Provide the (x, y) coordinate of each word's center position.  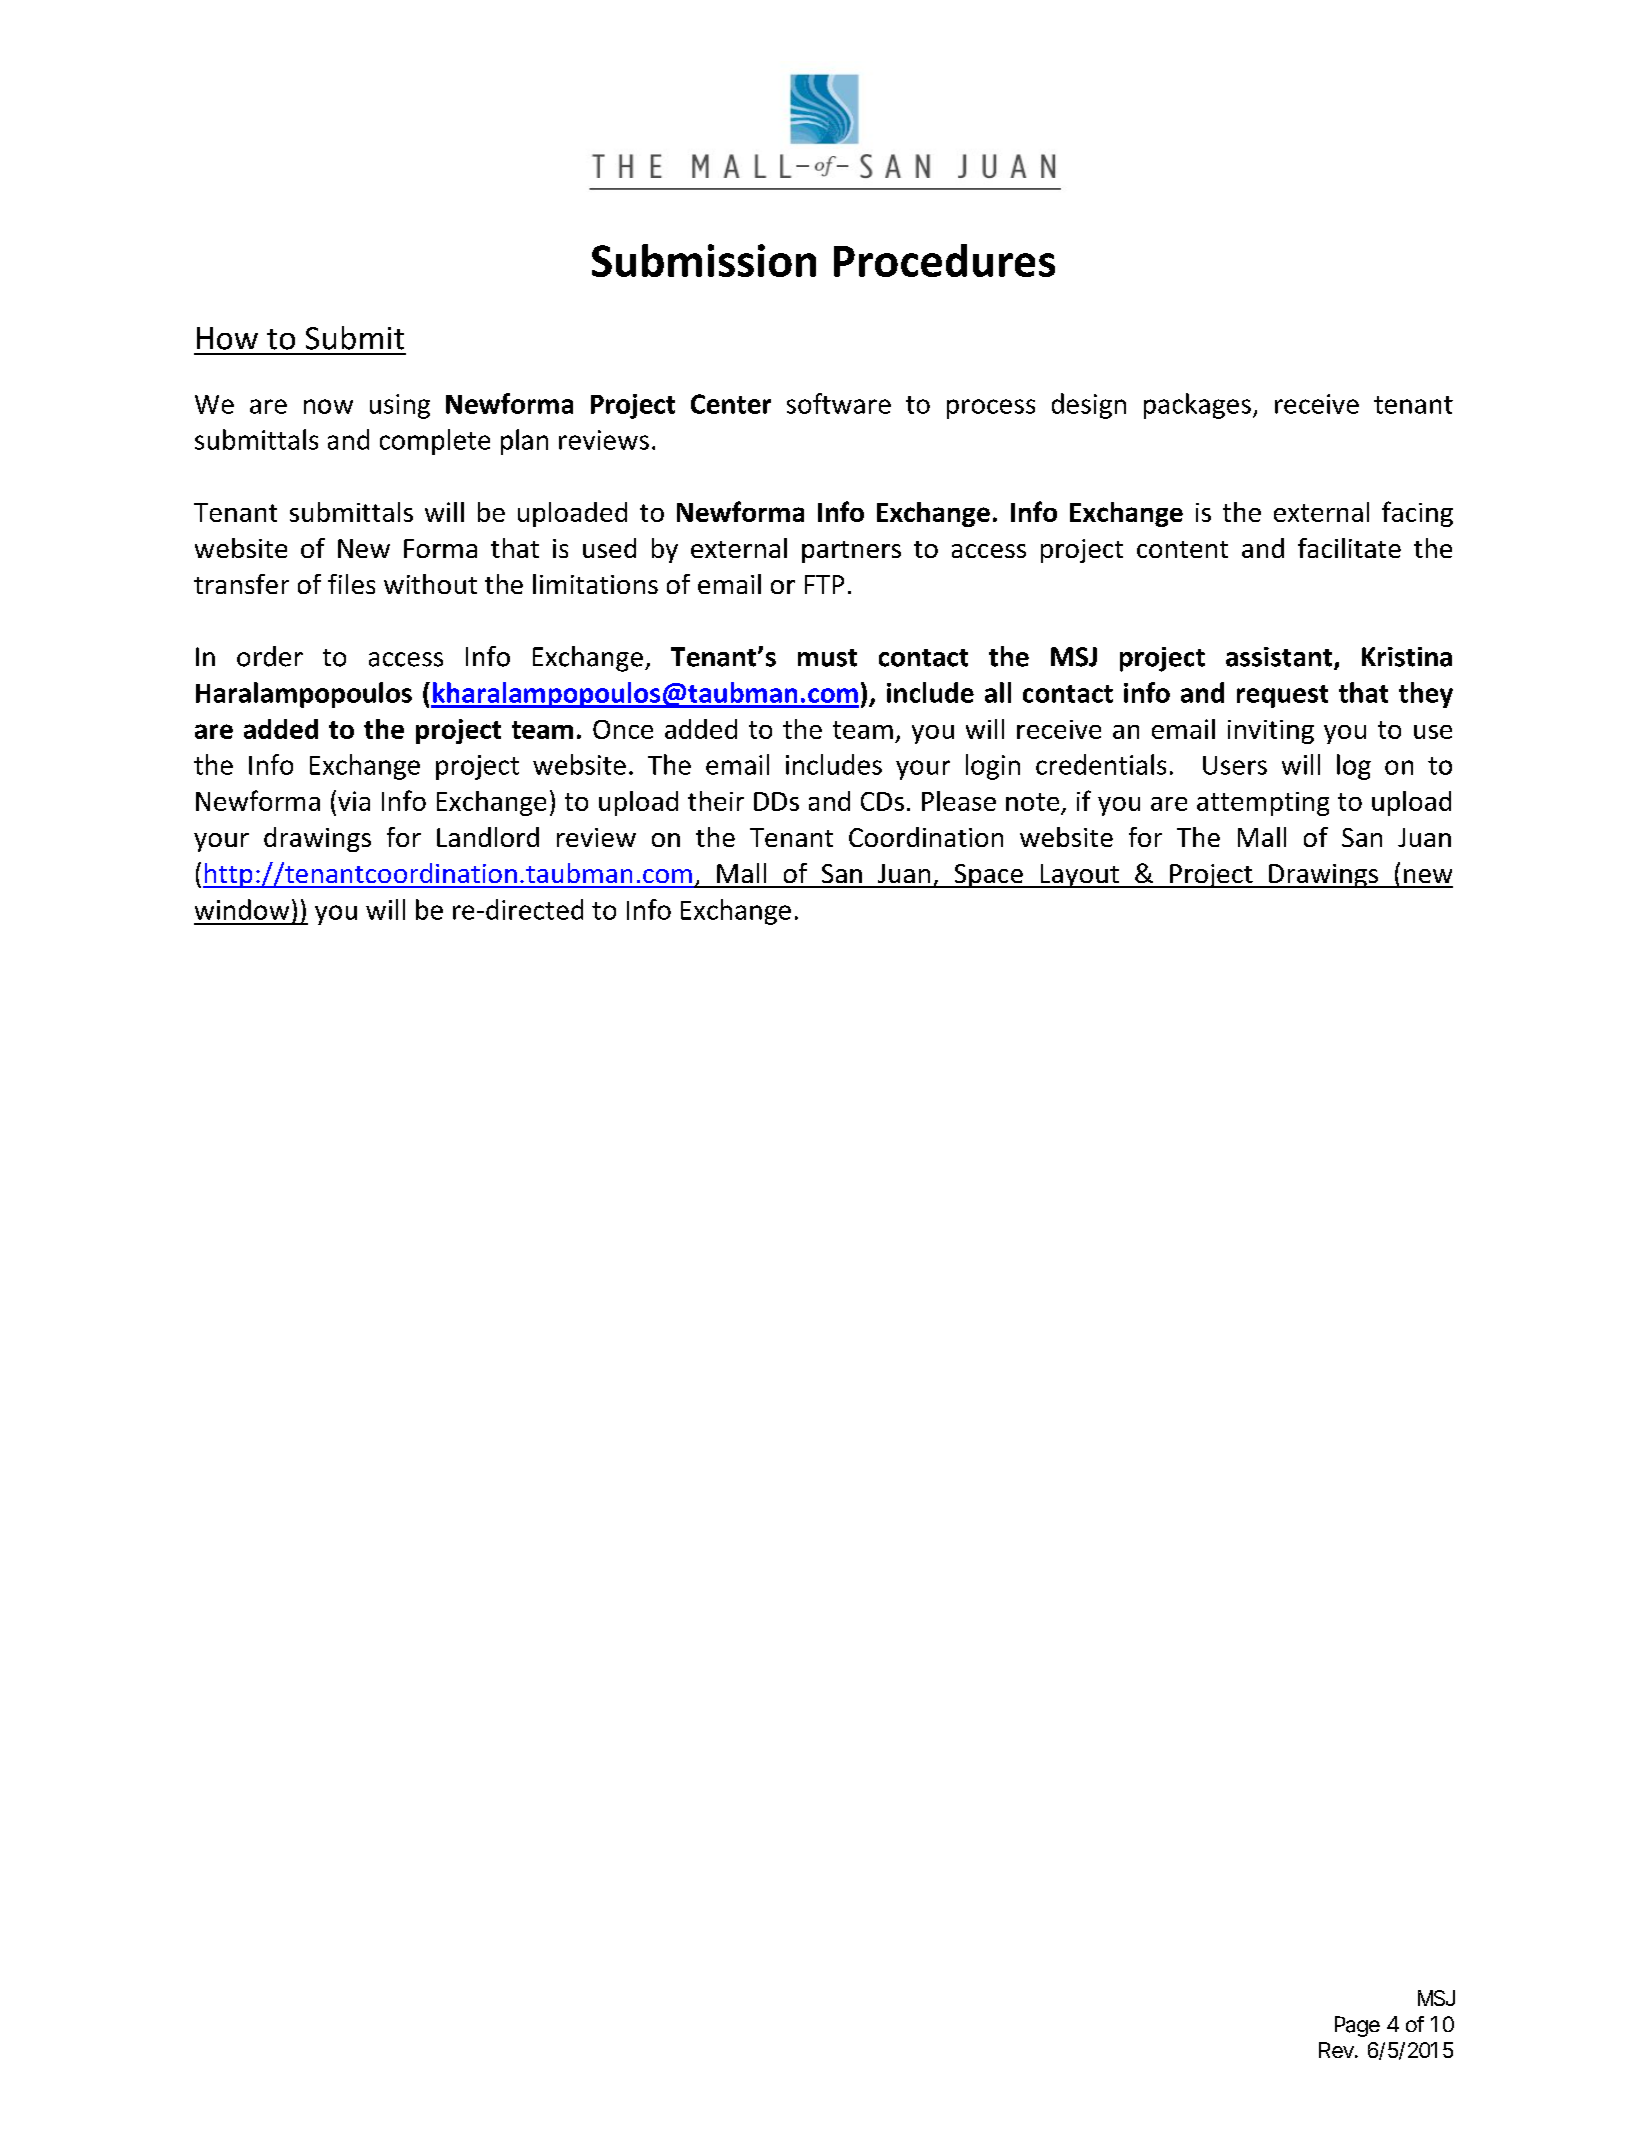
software (839, 403)
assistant (1280, 658)
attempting (1263, 804)
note (1032, 802)
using (400, 406)
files (351, 584)
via (354, 801)
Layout (1079, 876)
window (242, 909)
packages (1197, 406)
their (716, 801)
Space (988, 876)
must (827, 658)
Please (959, 801)
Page (1357, 2026)
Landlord (488, 837)
